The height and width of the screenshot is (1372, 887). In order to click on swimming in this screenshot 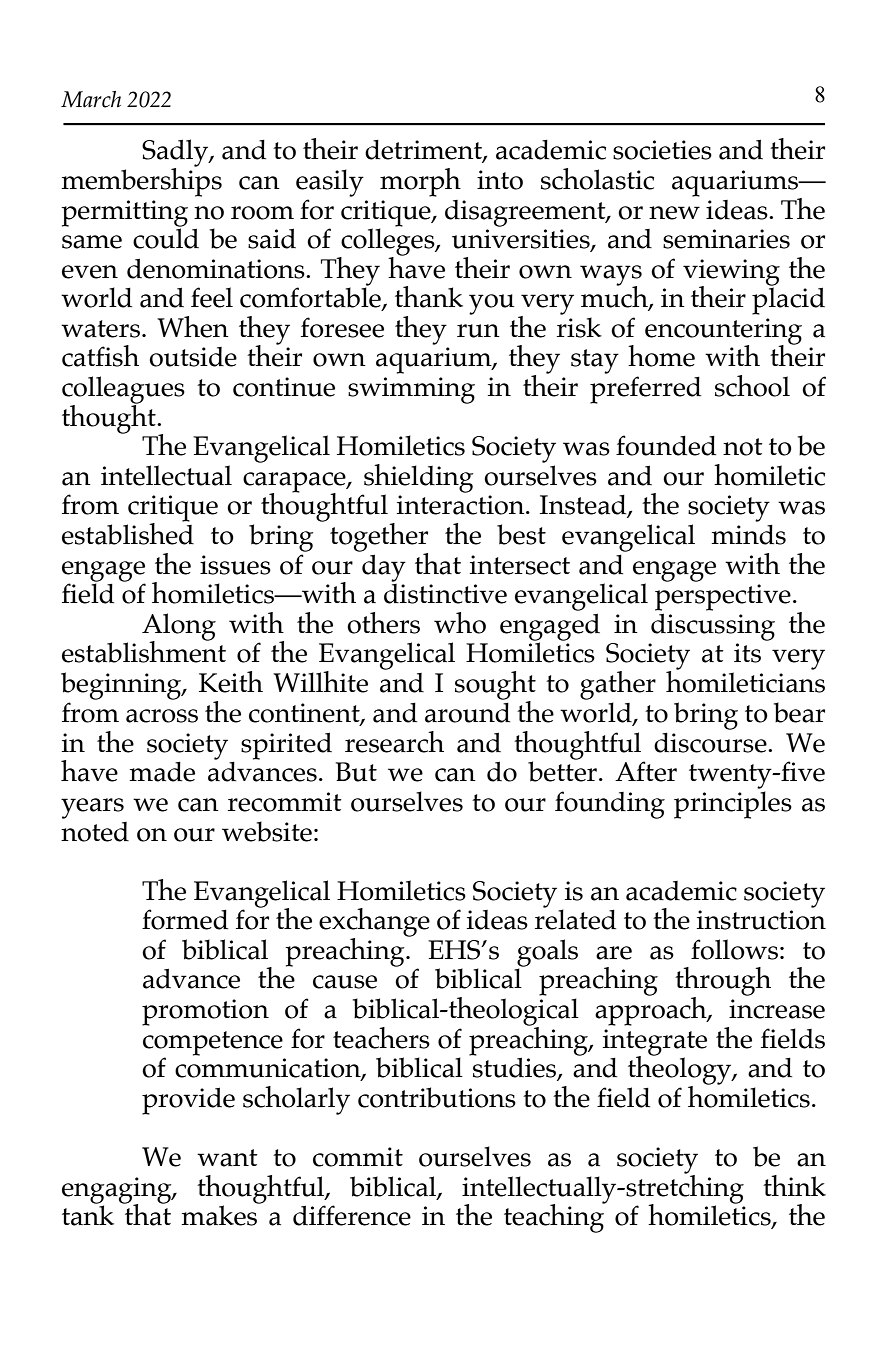, I will do `click(411, 390)`.
